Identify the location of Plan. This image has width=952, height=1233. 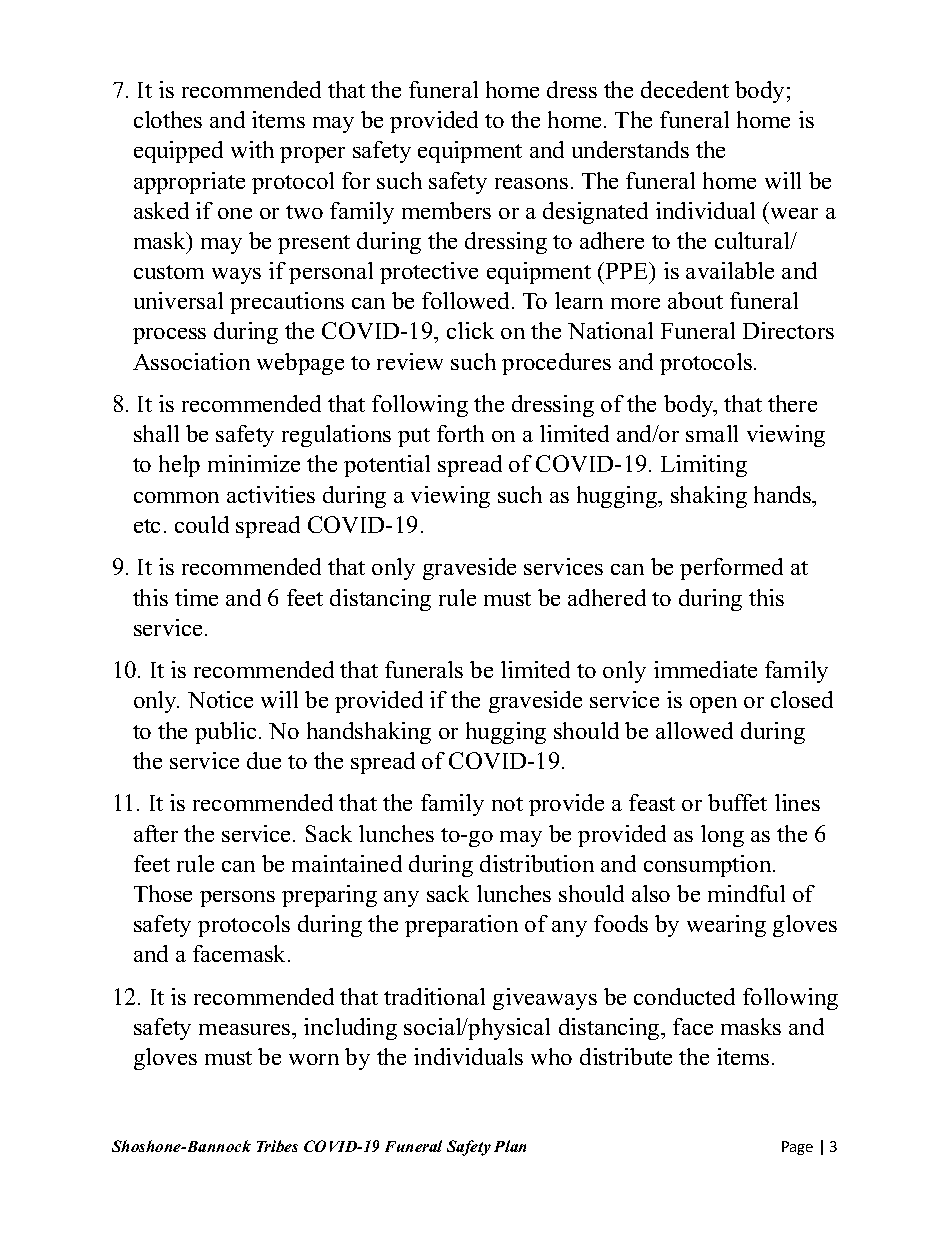
(510, 1146).
